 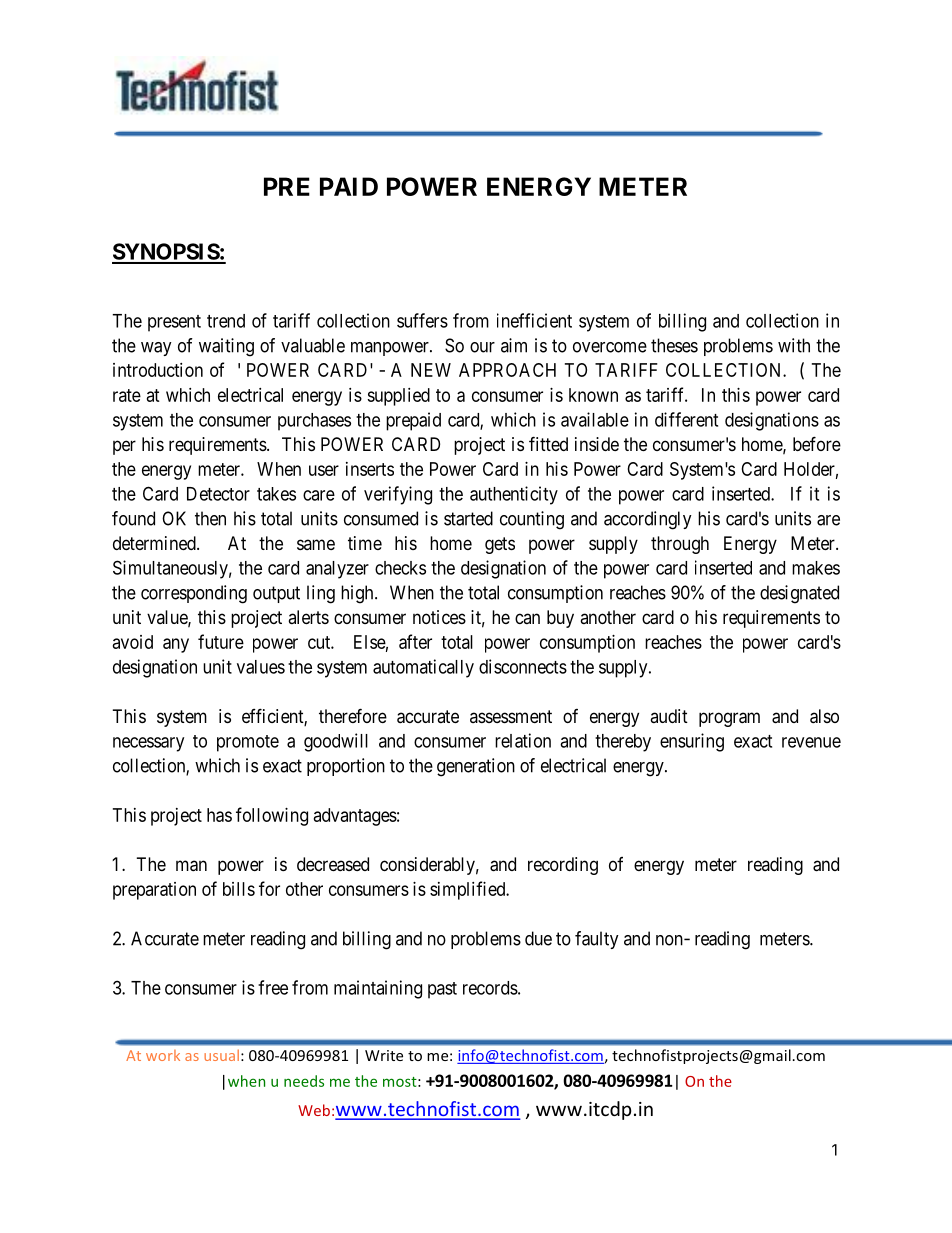 What do you see at coordinates (482, 347) in the page?
I see `our` at bounding box center [482, 347].
